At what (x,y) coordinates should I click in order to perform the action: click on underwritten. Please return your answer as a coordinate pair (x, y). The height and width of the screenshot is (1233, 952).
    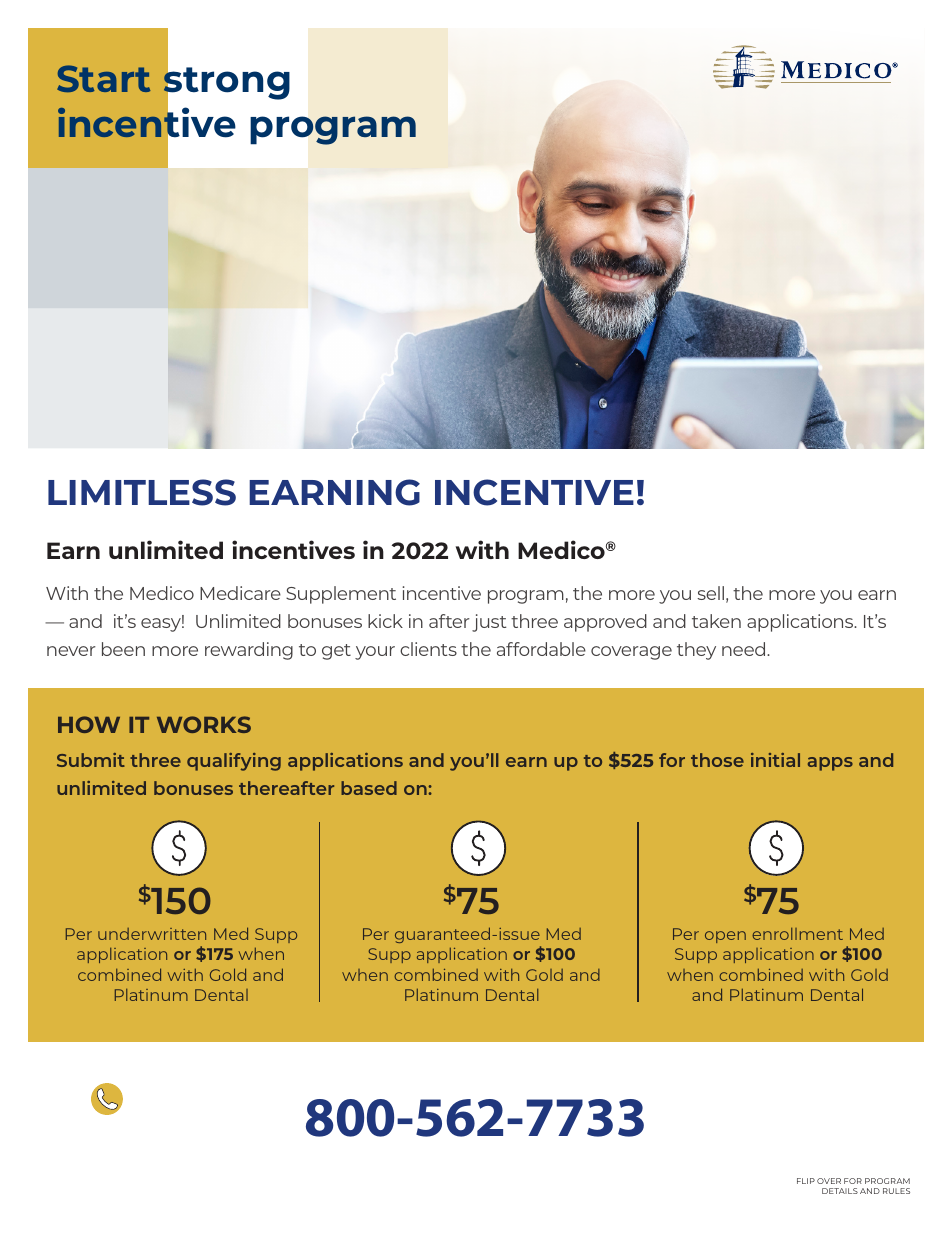
    Looking at the image, I should click on (152, 934).
